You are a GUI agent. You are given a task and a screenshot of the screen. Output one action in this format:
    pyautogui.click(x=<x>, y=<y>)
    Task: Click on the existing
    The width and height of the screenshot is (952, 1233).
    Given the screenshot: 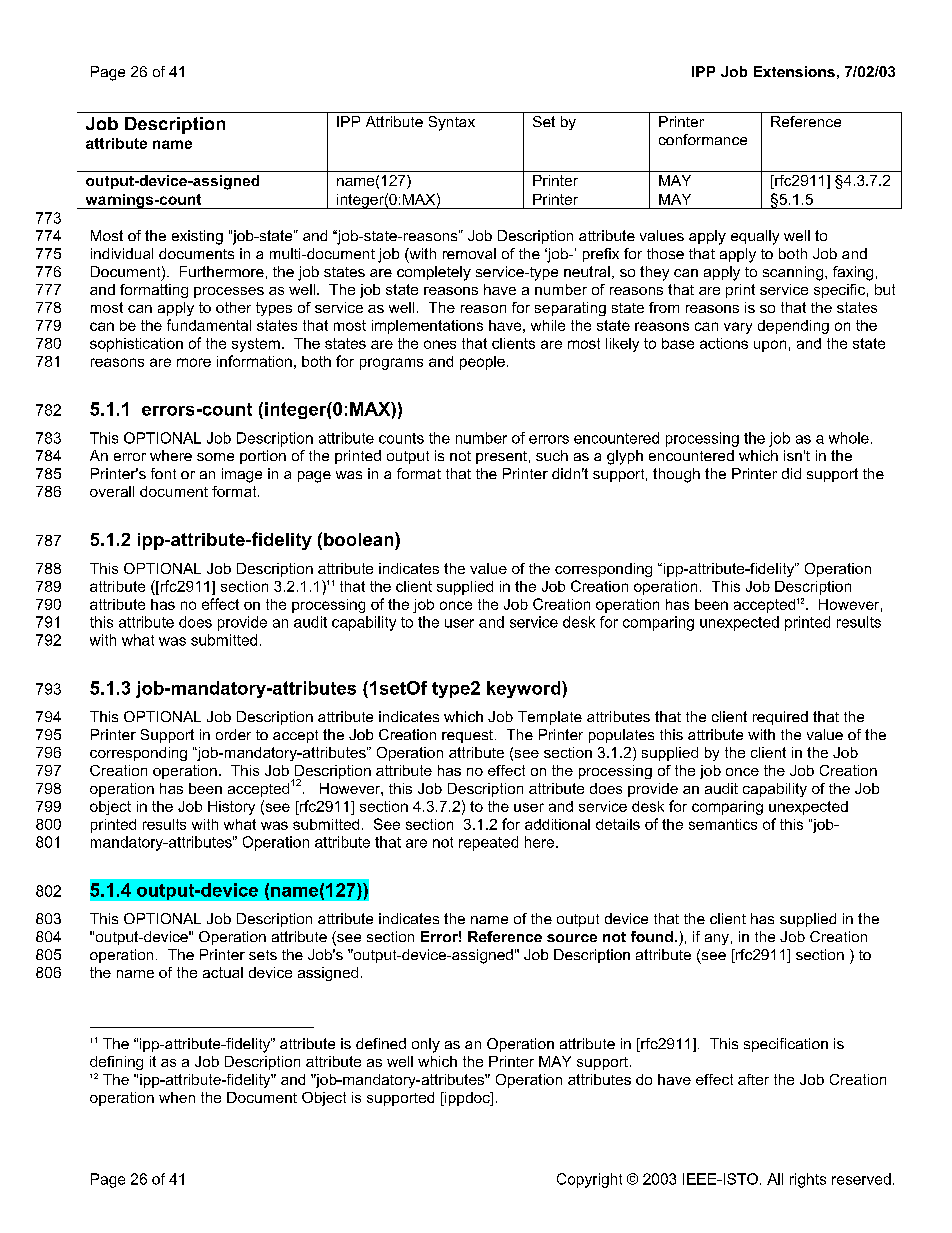 What is the action you would take?
    pyautogui.click(x=197, y=237)
